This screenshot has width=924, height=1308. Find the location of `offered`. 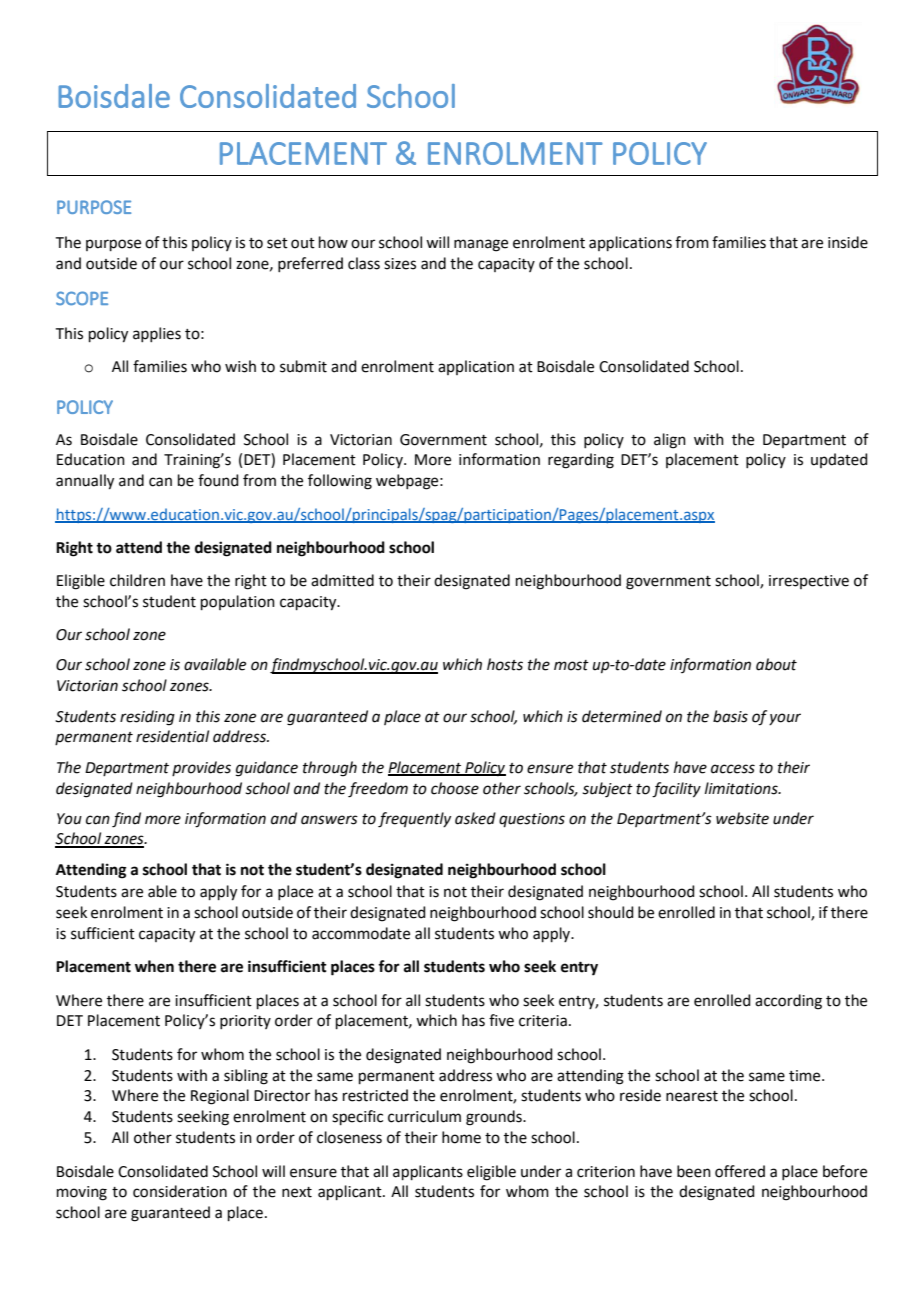

offered is located at coordinates (740, 1171).
